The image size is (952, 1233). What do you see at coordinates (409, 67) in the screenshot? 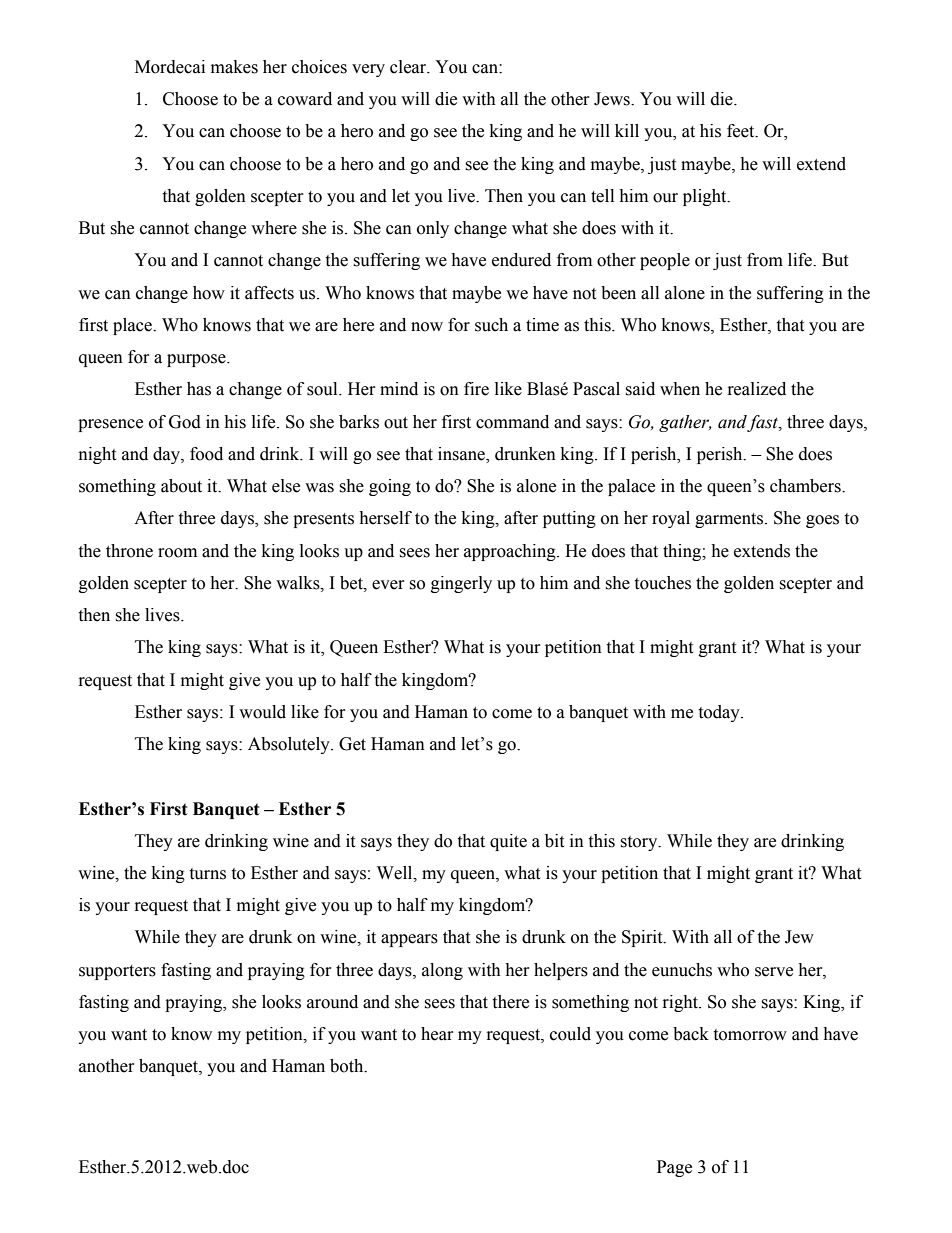
I see `clear` at bounding box center [409, 67].
